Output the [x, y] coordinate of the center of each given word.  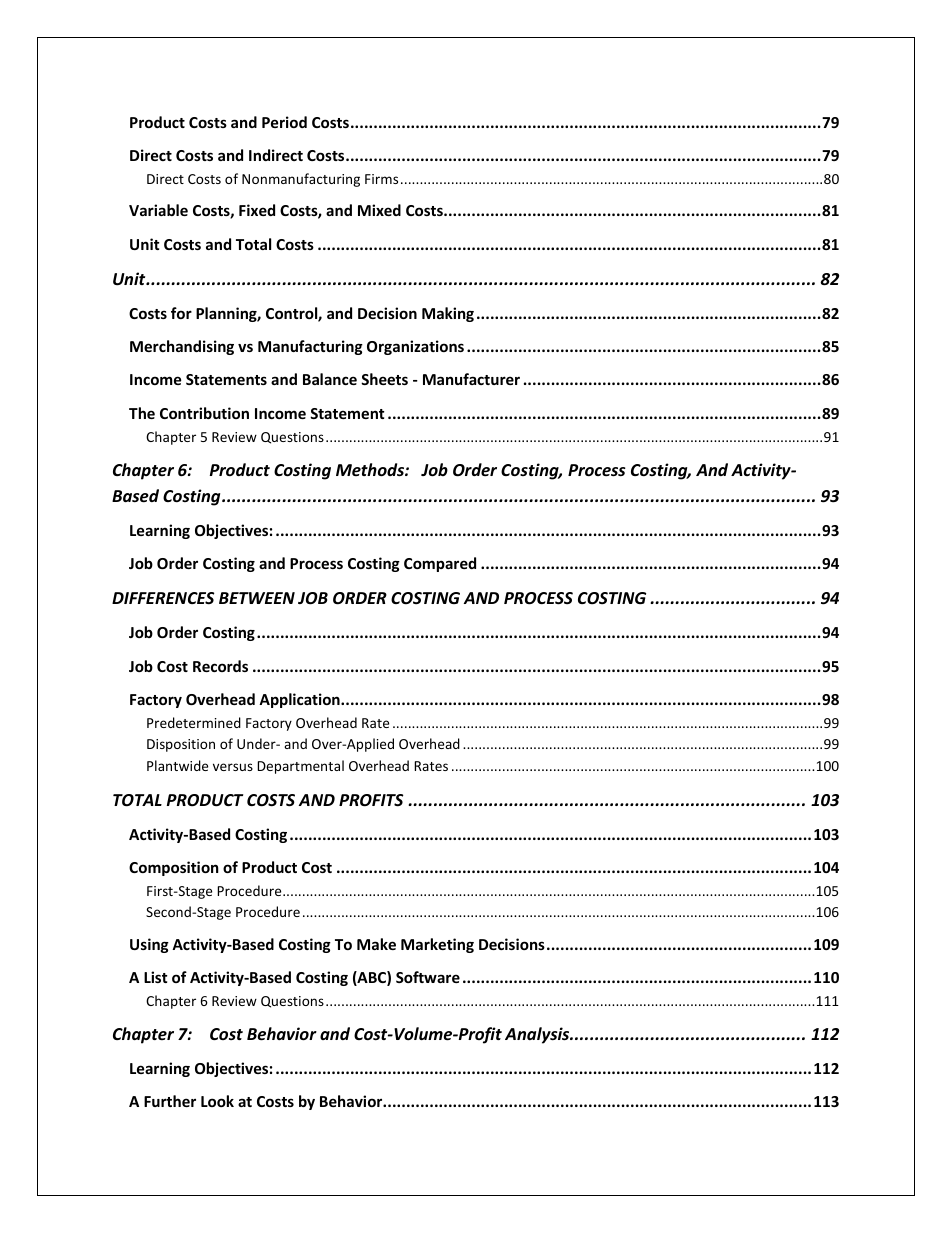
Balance [330, 379]
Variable [158, 210]
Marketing [437, 945]
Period [284, 122]
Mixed [379, 210]
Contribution [204, 413]
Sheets [384, 379]
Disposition [181, 745]
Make [376, 944]
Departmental [300, 767]
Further [170, 1101]
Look [217, 1101]
